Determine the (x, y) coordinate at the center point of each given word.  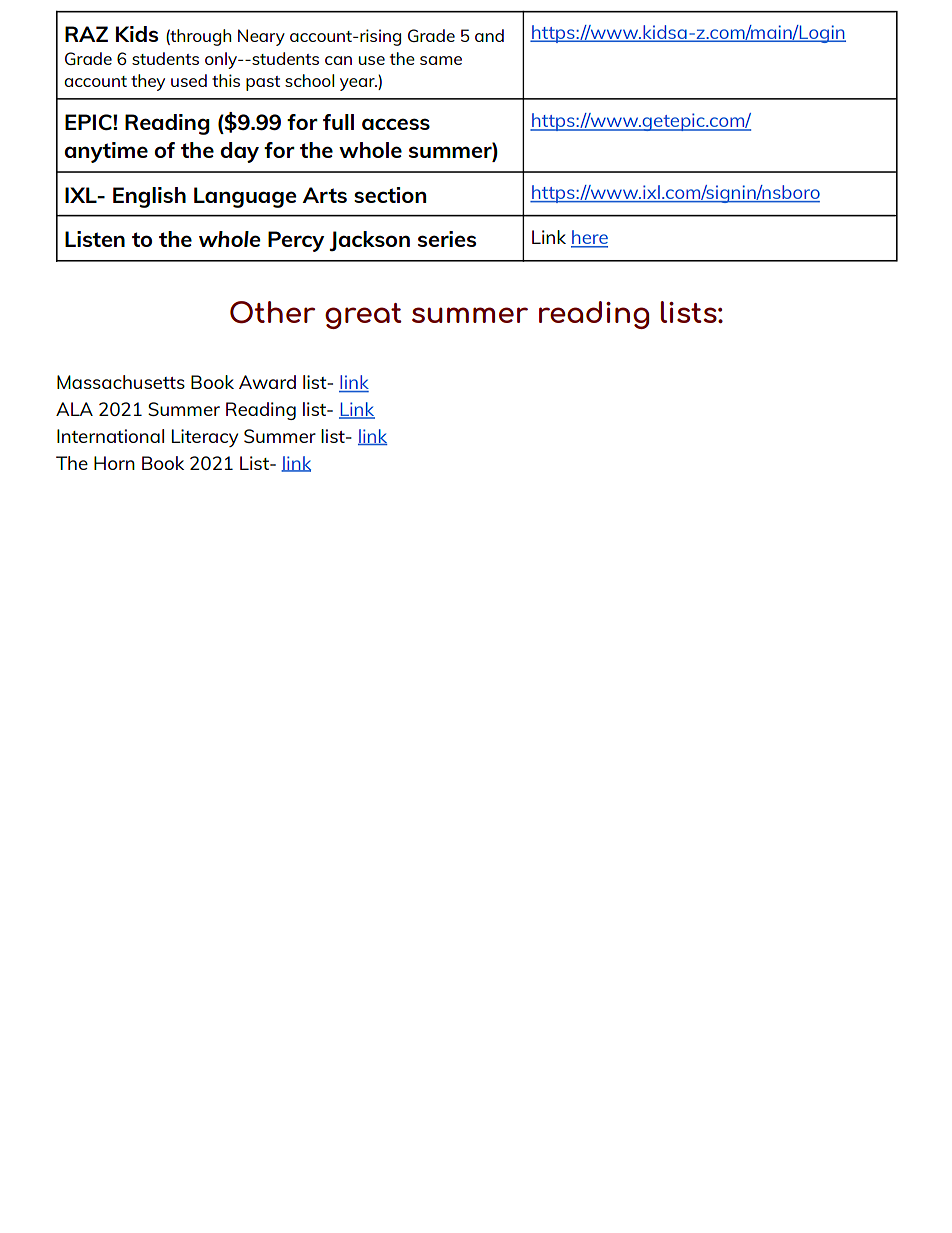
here (589, 238)
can (338, 60)
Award (267, 382)
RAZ (86, 34)
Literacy (205, 438)
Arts (324, 195)
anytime (106, 152)
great (363, 316)
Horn (114, 463)
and (489, 35)
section (390, 195)
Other (272, 312)
